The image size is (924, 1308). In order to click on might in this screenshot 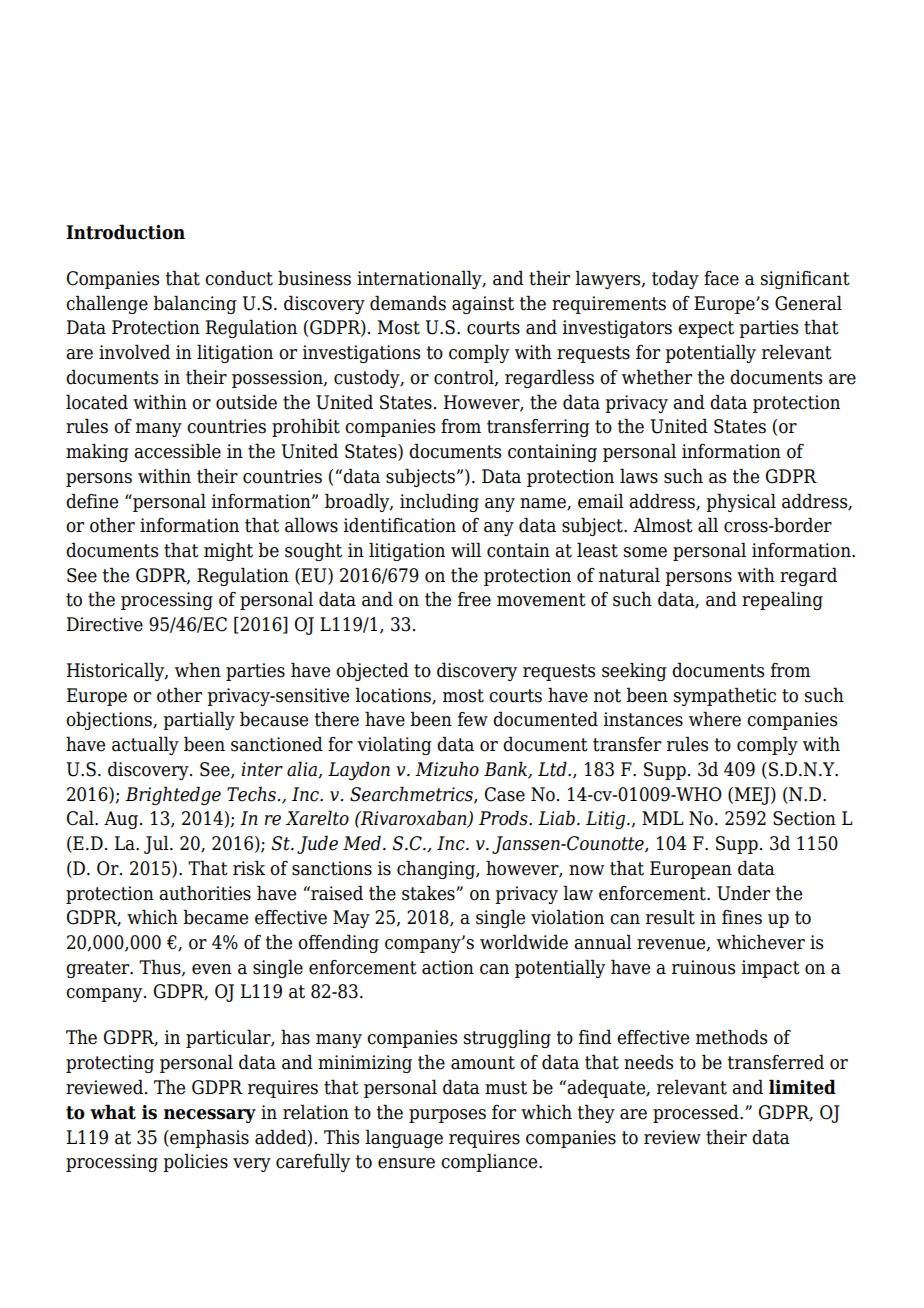, I will do `click(228, 551)`.
